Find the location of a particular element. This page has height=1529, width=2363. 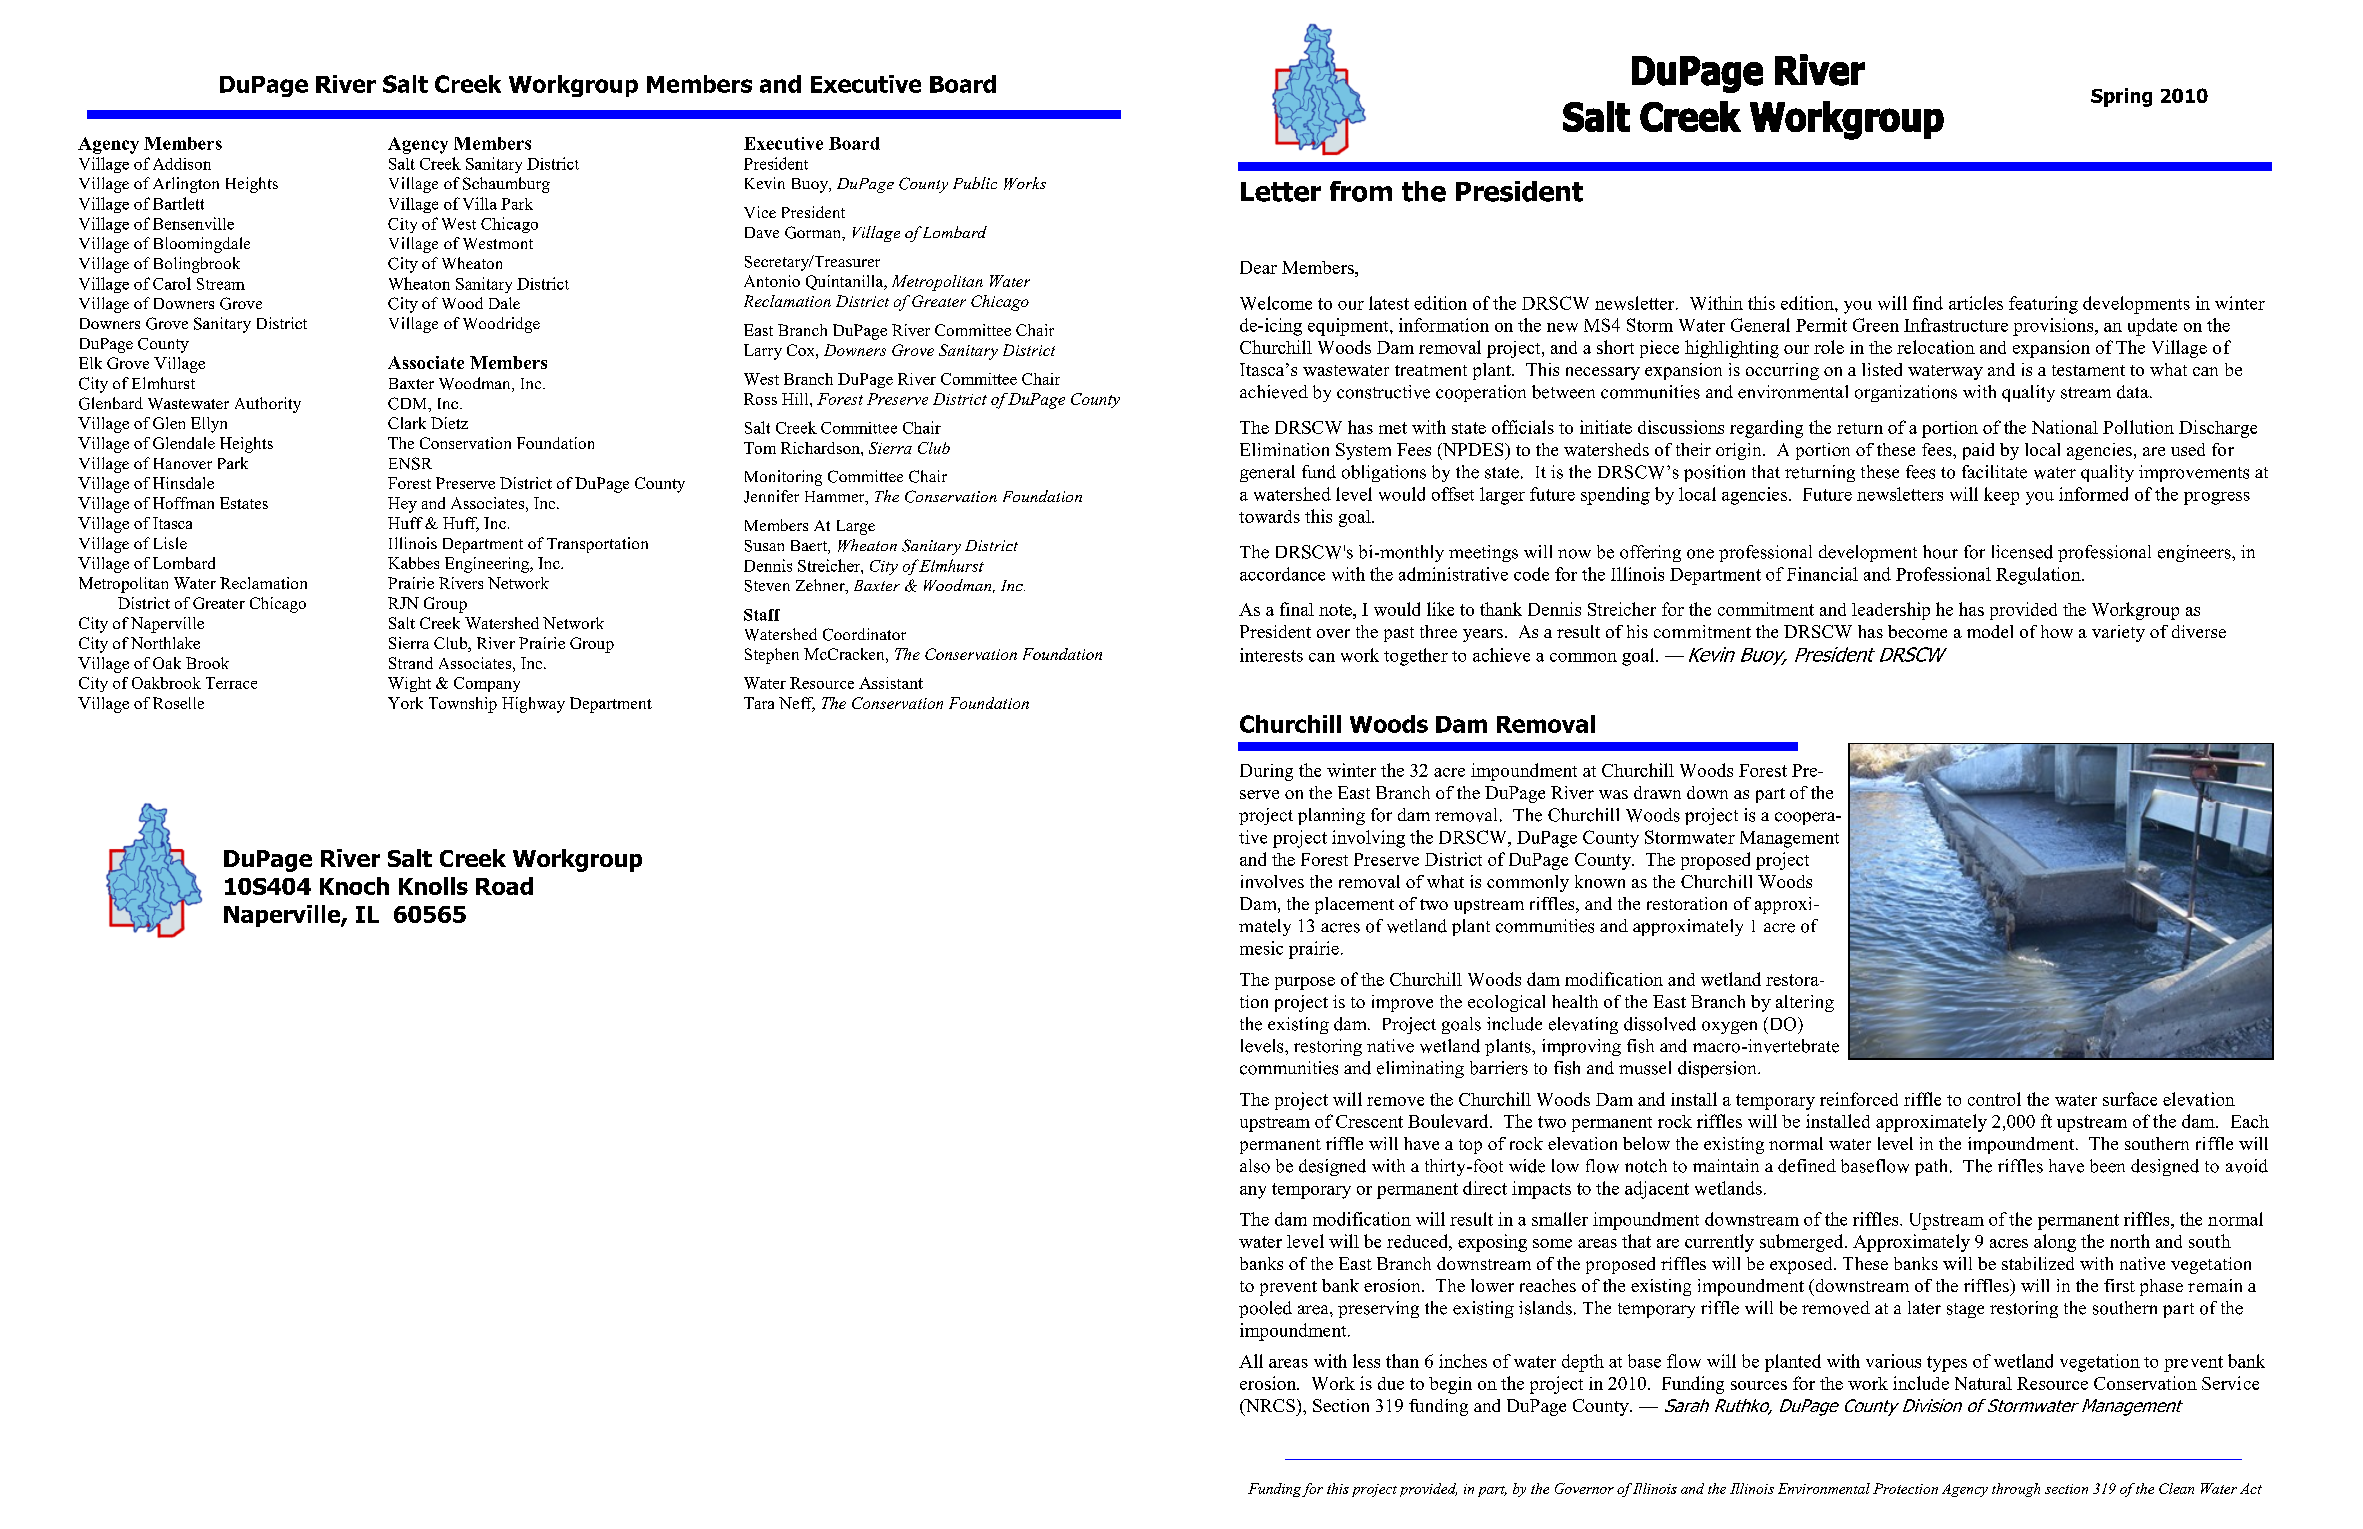

NRCS is located at coordinates (1269, 1407).
